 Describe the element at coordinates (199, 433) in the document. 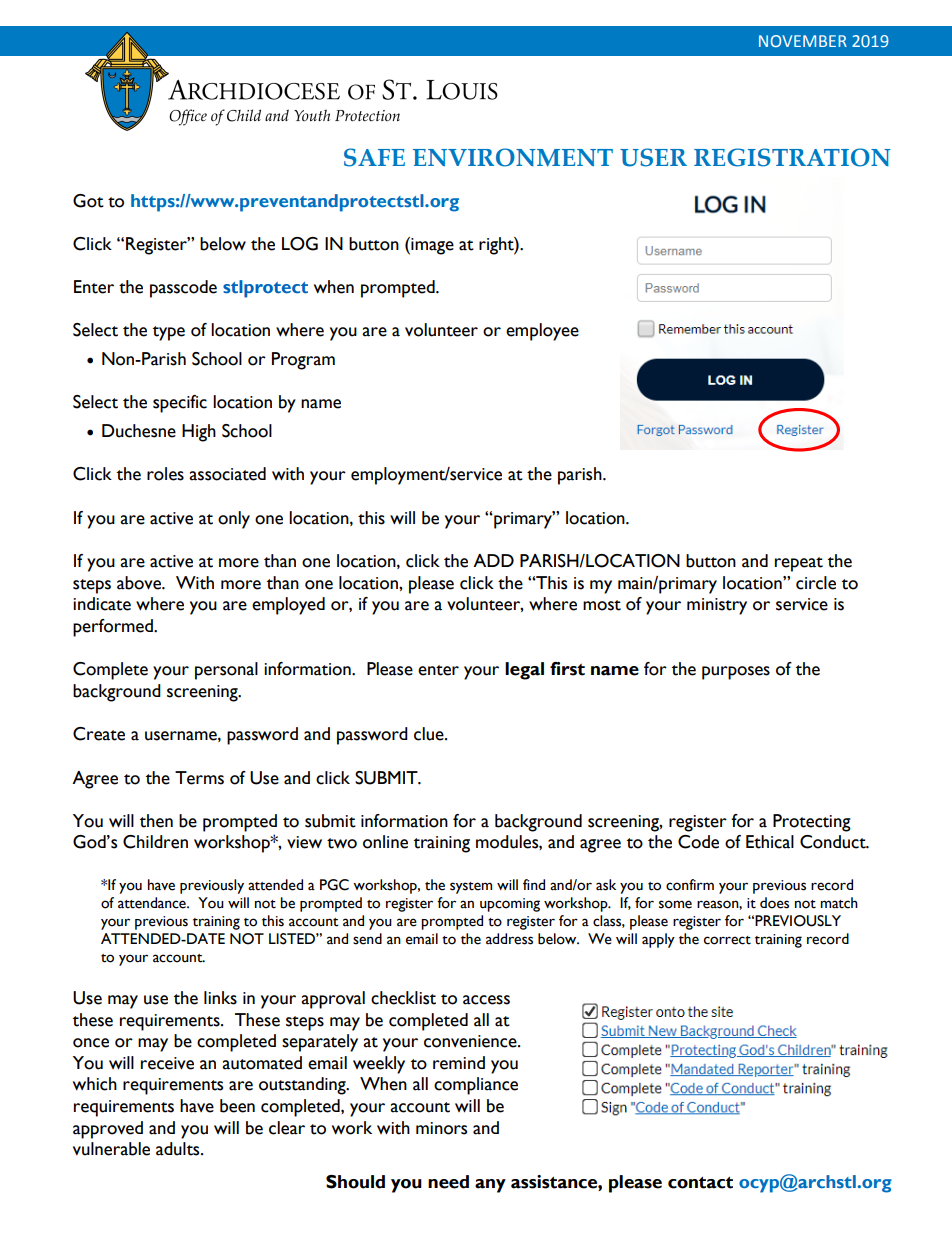

I see `High` at that location.
